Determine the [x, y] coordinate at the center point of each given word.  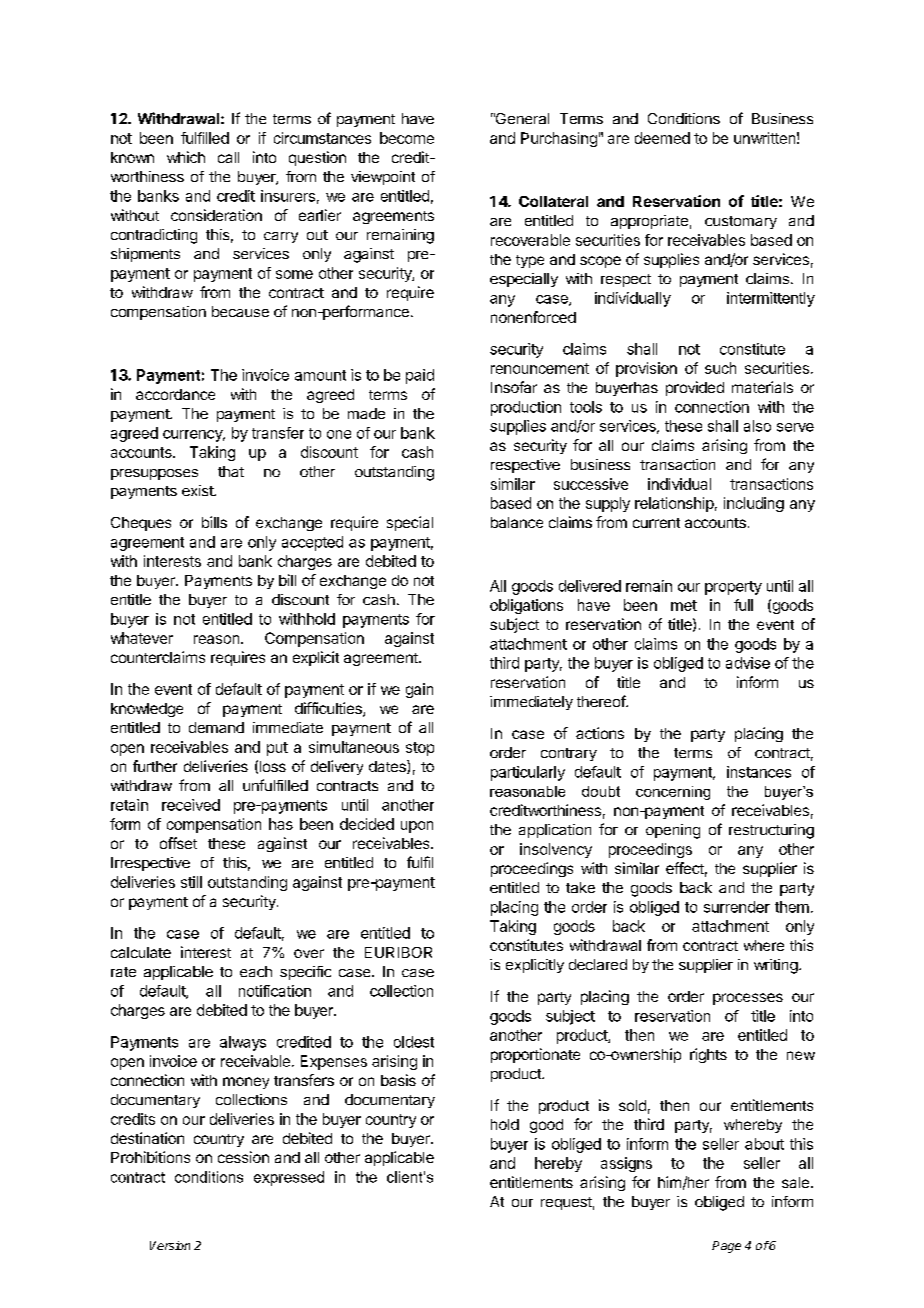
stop [420, 749]
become [407, 138]
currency [194, 436]
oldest [414, 1042]
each [256, 971]
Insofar [514, 387]
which [186, 157]
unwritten [764, 138]
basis [398, 1080]
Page [726, 1247]
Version [170, 1245]
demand [216, 727]
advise [748, 663]
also [757, 426]
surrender [737, 907]
